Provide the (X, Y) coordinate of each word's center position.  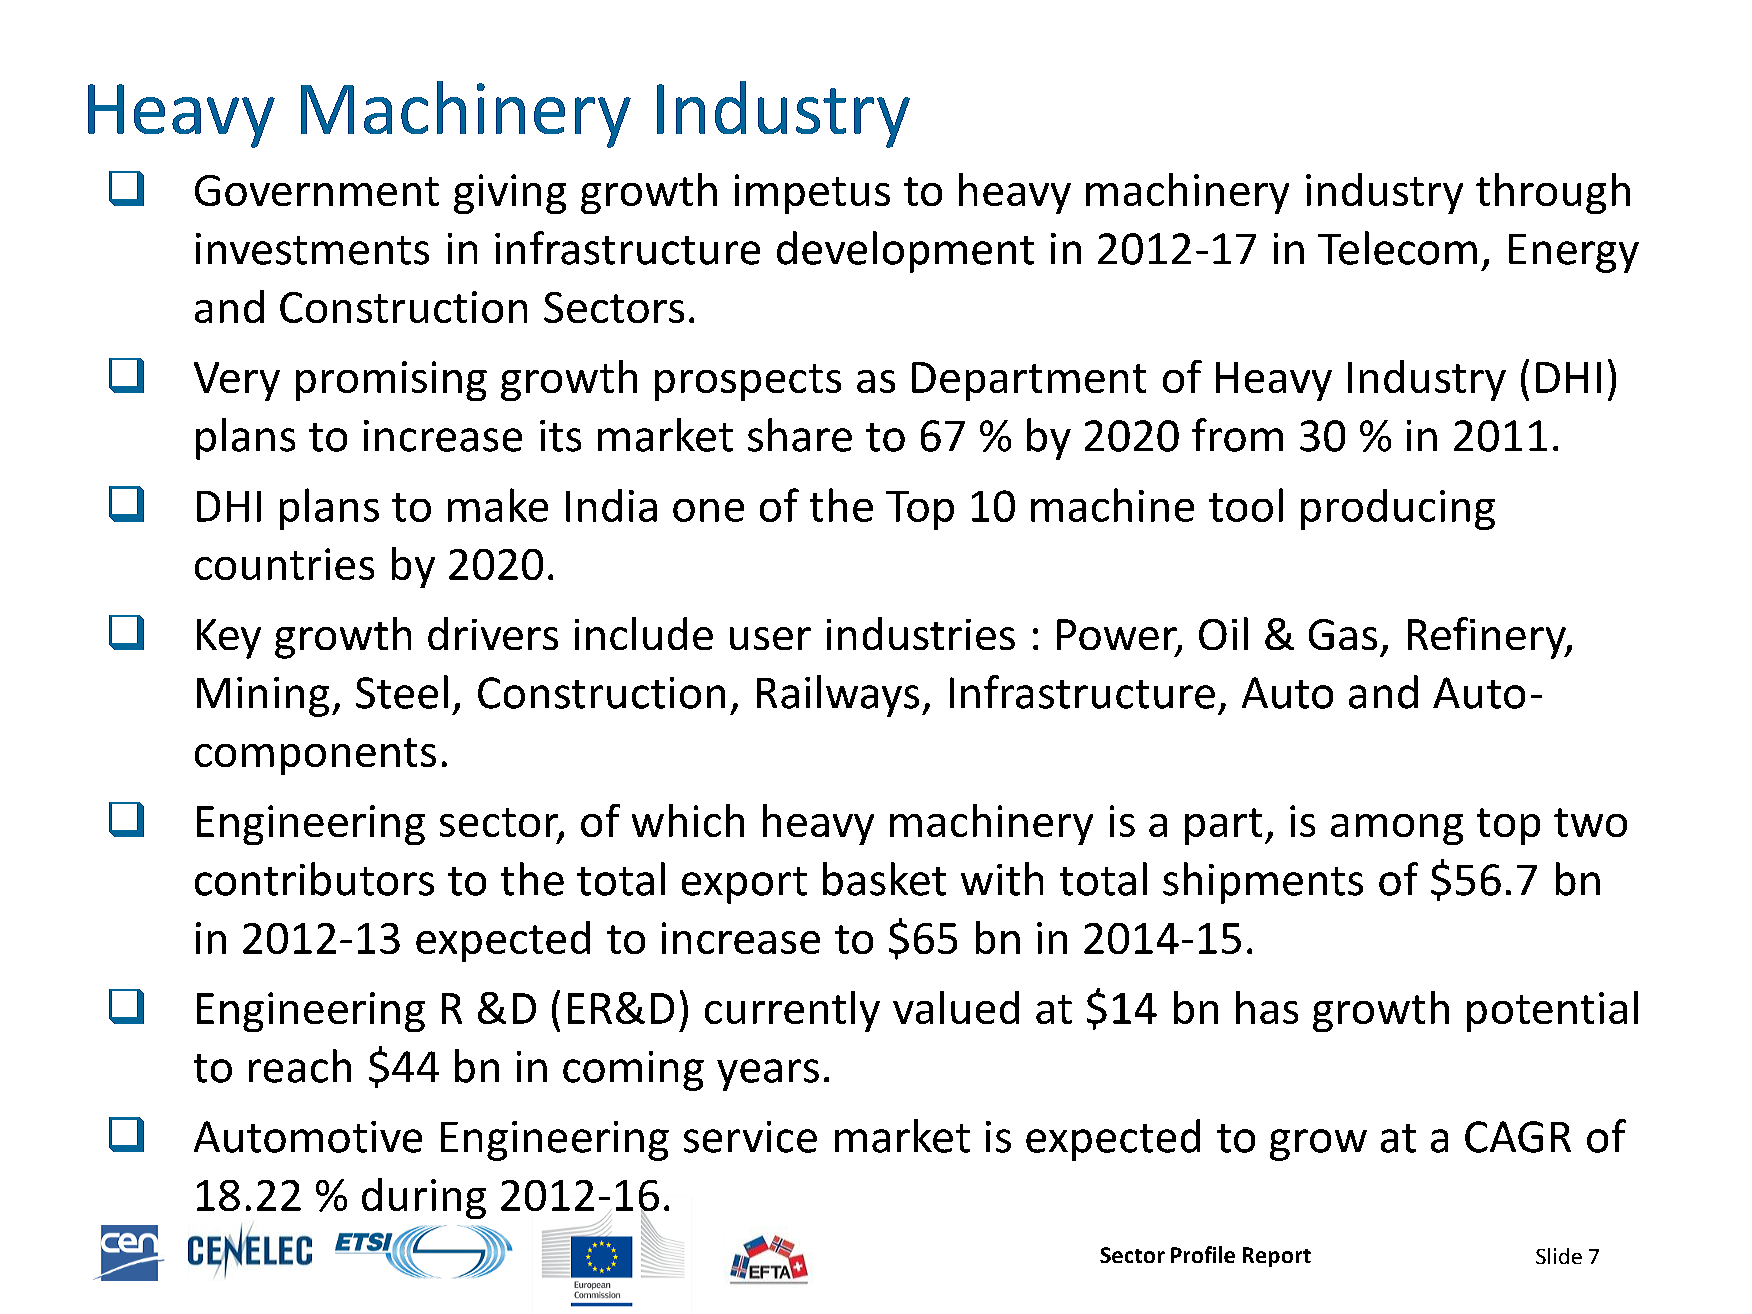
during (424, 1198)
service (750, 1137)
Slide (1559, 1256)
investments (312, 249)
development (905, 252)
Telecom (1397, 248)
